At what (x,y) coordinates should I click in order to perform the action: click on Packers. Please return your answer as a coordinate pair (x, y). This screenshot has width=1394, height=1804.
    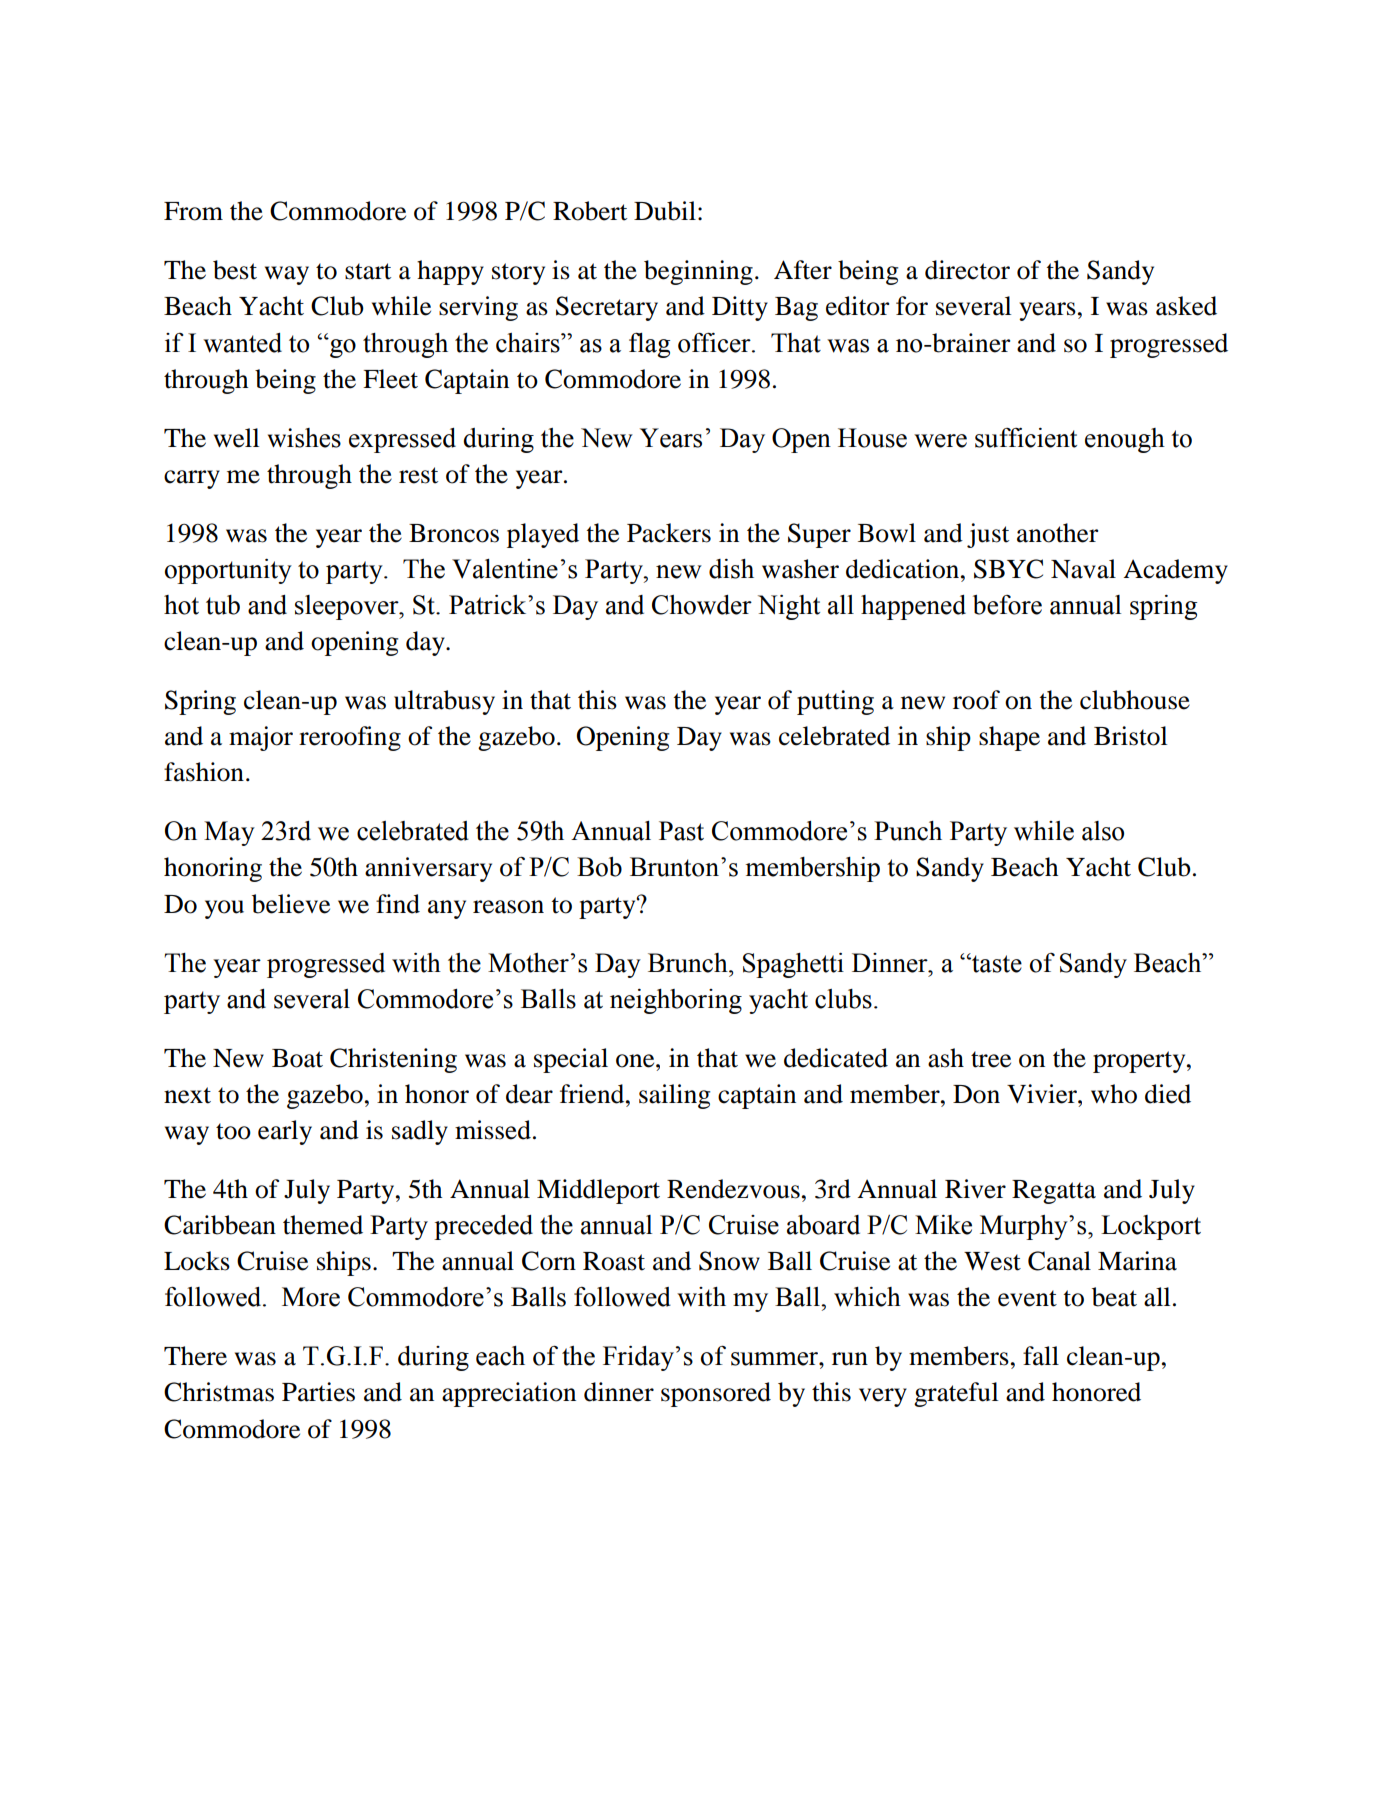
    Looking at the image, I should click on (669, 533).
